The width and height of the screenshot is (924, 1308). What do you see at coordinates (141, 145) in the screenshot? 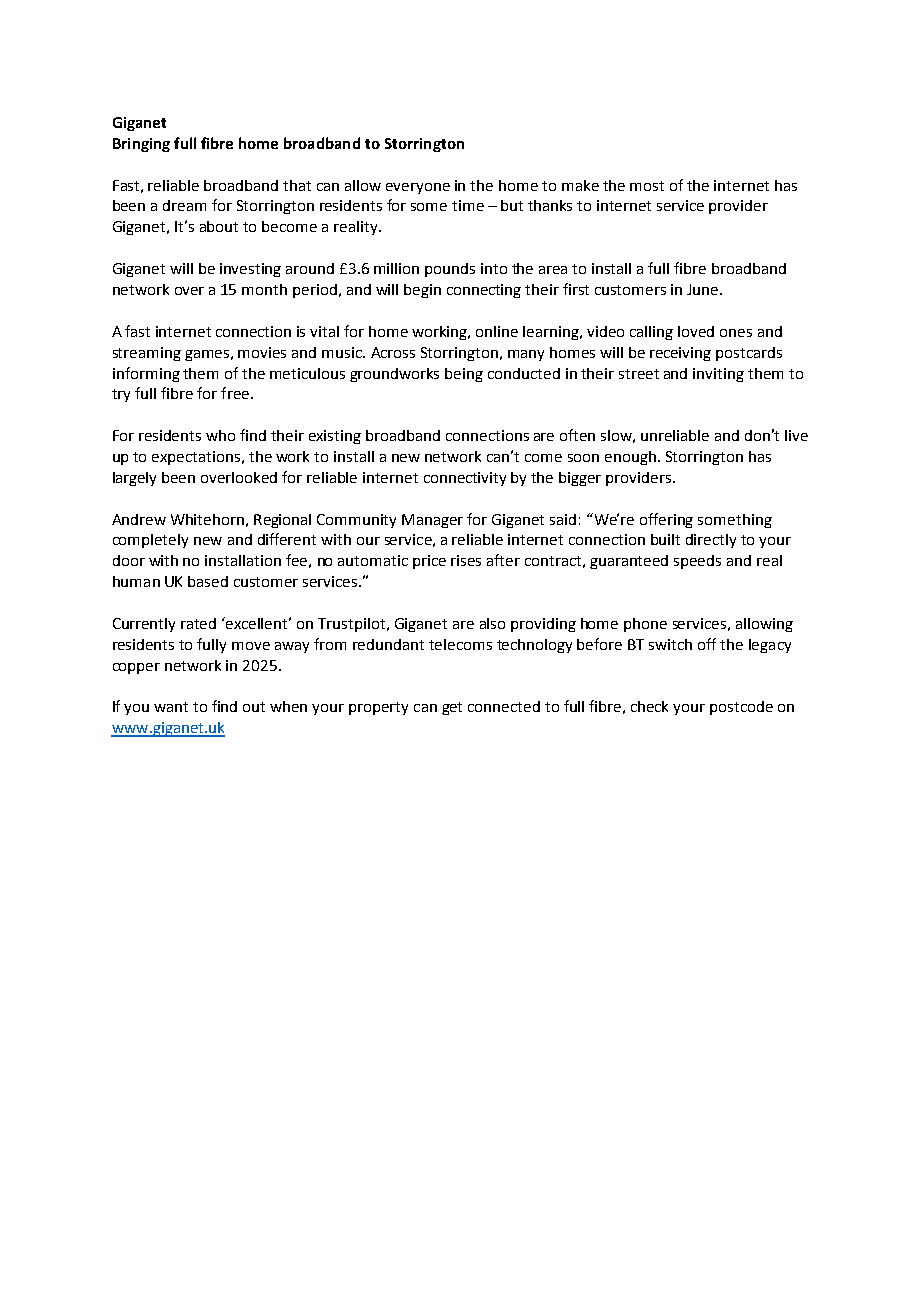
I see `Bringing` at bounding box center [141, 145].
